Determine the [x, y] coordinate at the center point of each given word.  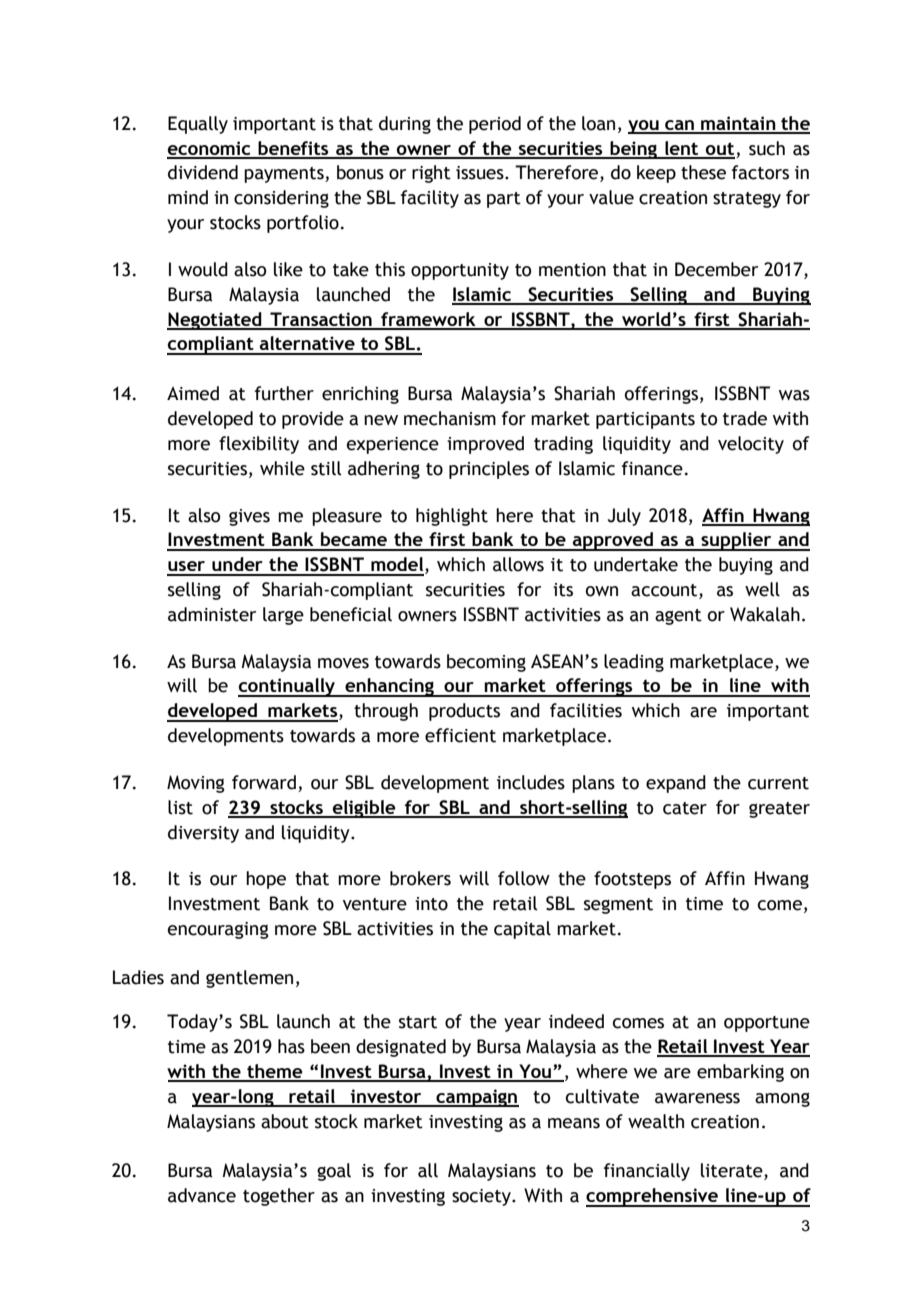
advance [202, 1195]
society [482, 1197]
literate [733, 1171]
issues [481, 173]
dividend [203, 172]
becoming [486, 663]
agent [678, 617]
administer [212, 614]
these [703, 172]
